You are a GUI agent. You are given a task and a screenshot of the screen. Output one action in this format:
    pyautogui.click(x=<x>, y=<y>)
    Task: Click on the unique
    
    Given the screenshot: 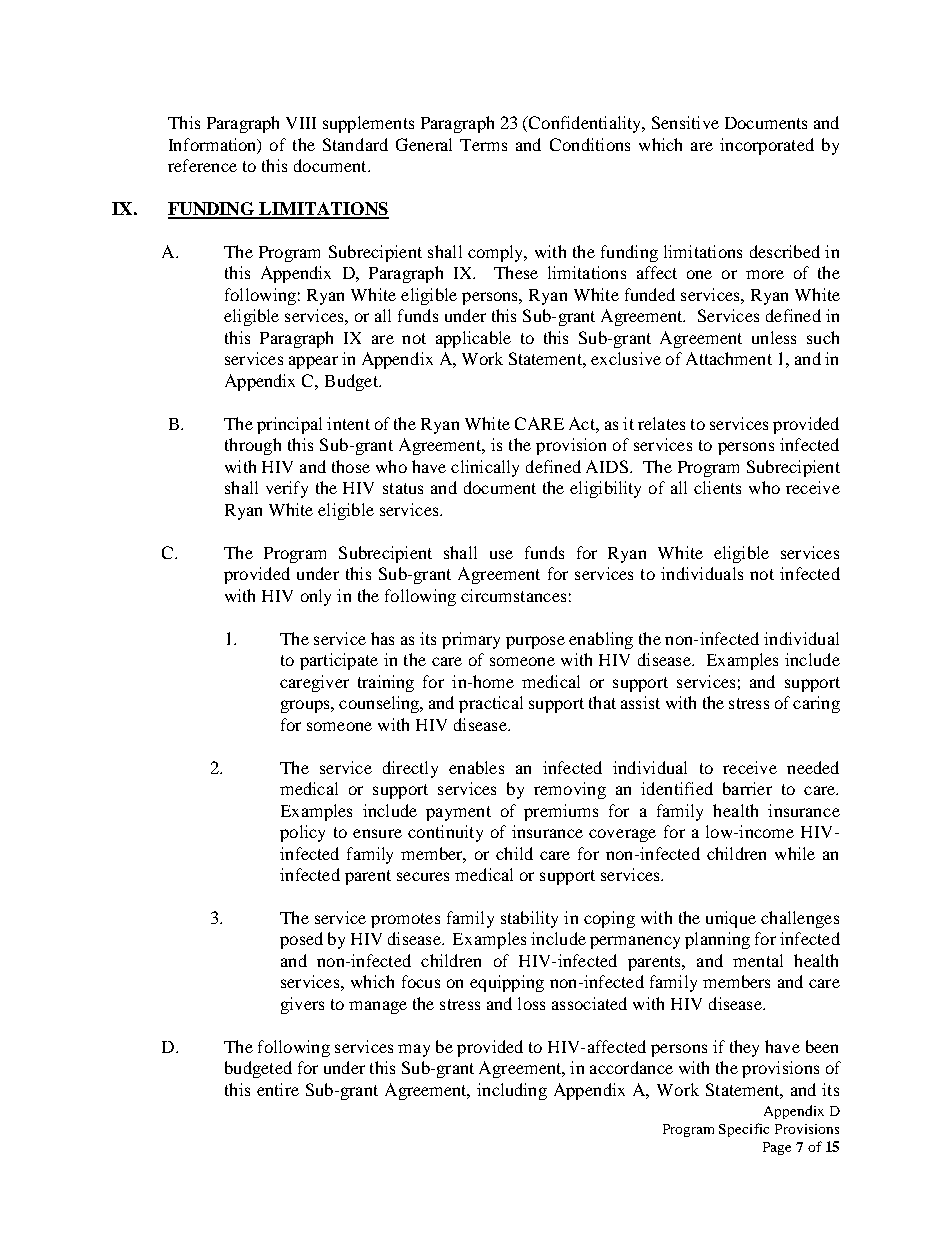 What is the action you would take?
    pyautogui.click(x=731, y=919)
